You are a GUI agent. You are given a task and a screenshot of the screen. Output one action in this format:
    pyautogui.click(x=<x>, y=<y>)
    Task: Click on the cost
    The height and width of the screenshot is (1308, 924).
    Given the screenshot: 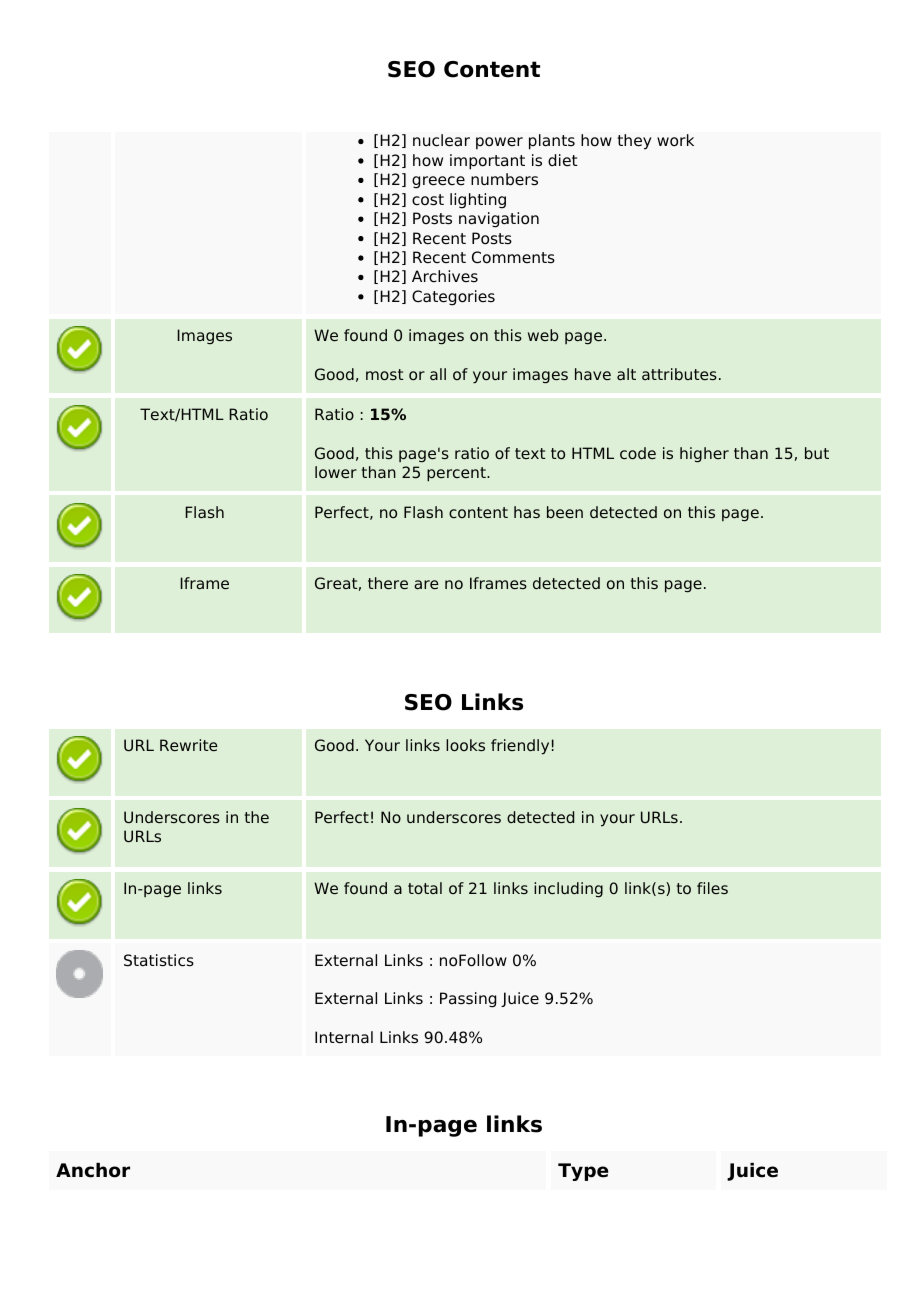 What is the action you would take?
    pyautogui.click(x=428, y=200)
